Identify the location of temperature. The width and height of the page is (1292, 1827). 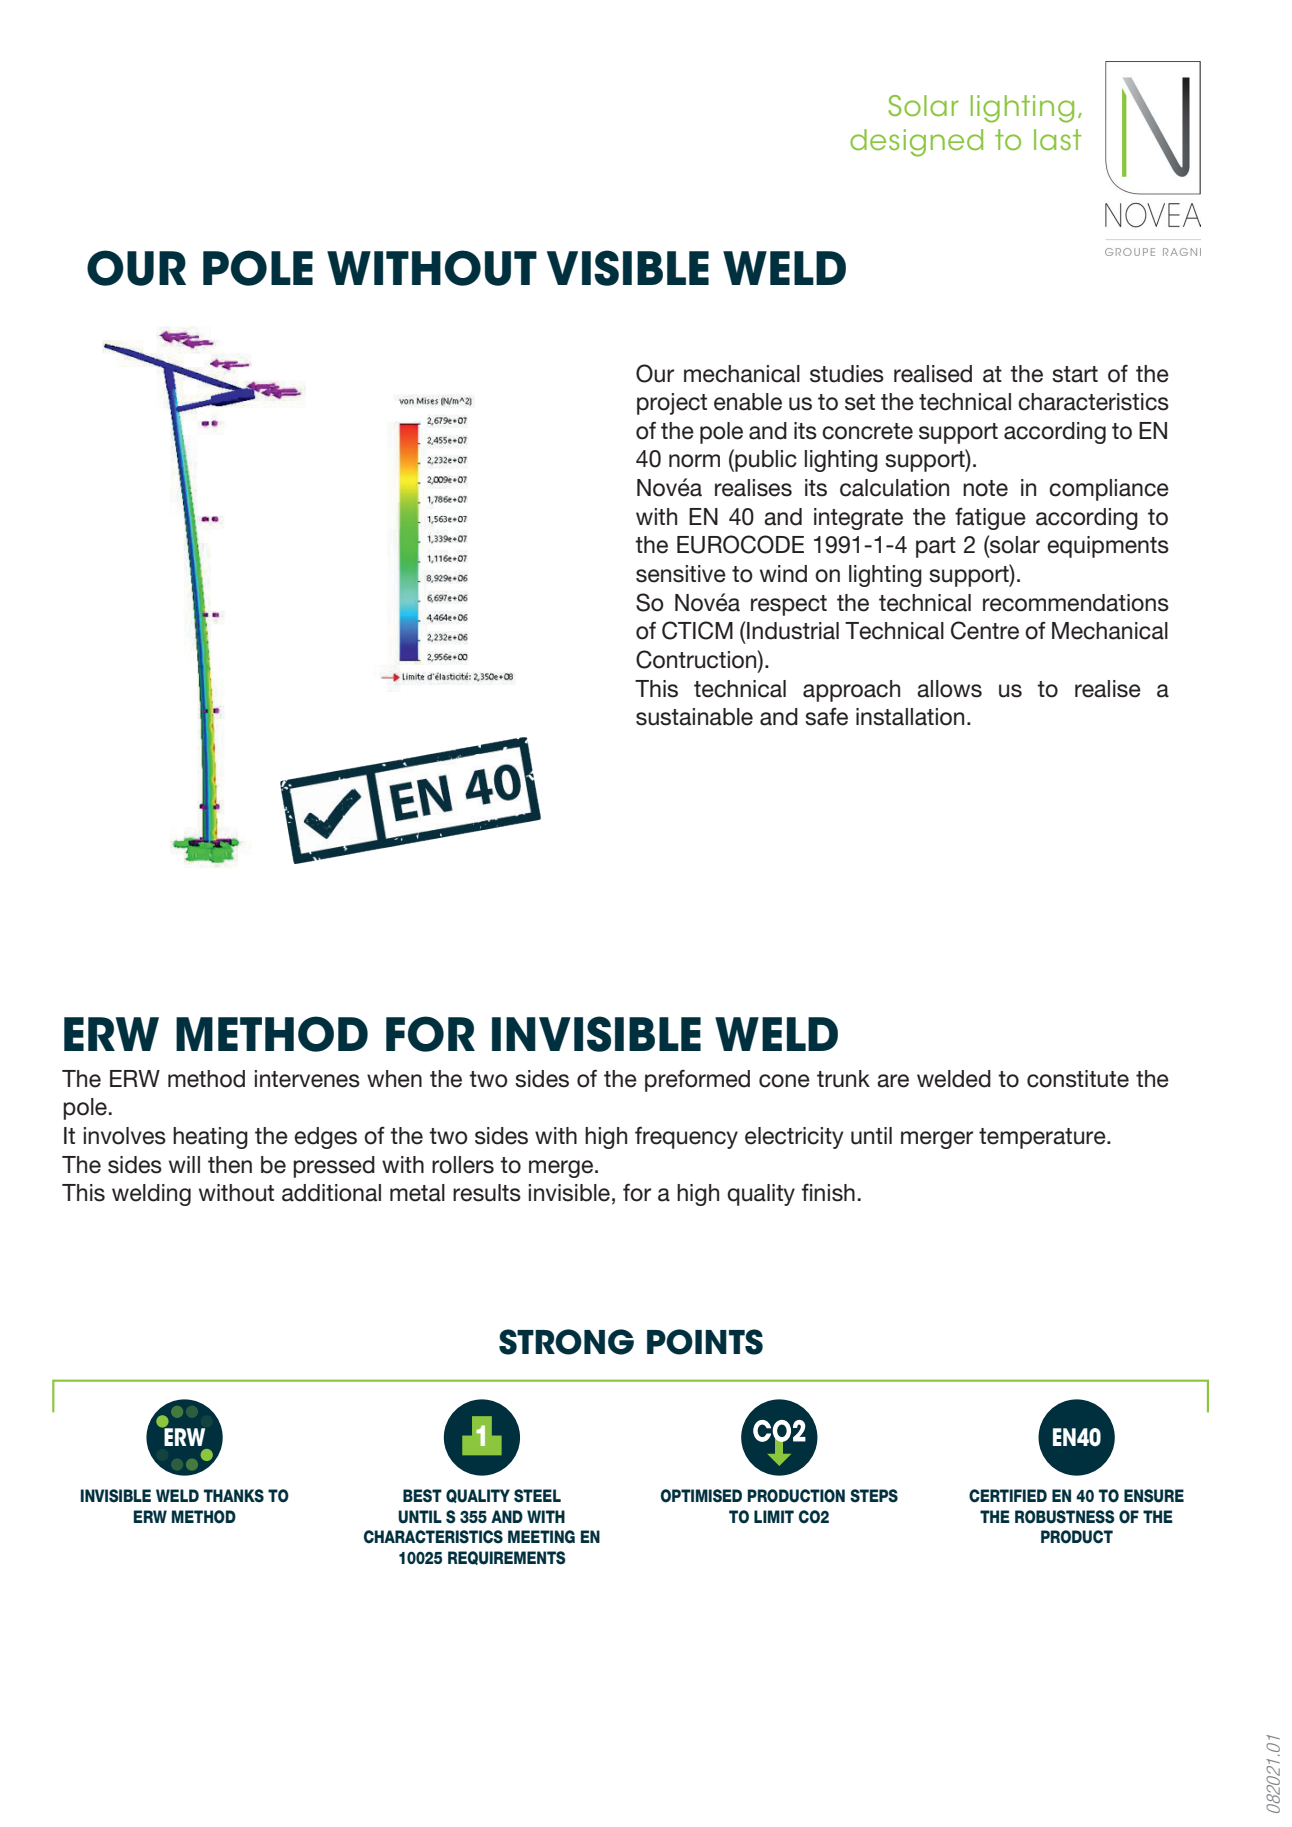
(1043, 1138).
